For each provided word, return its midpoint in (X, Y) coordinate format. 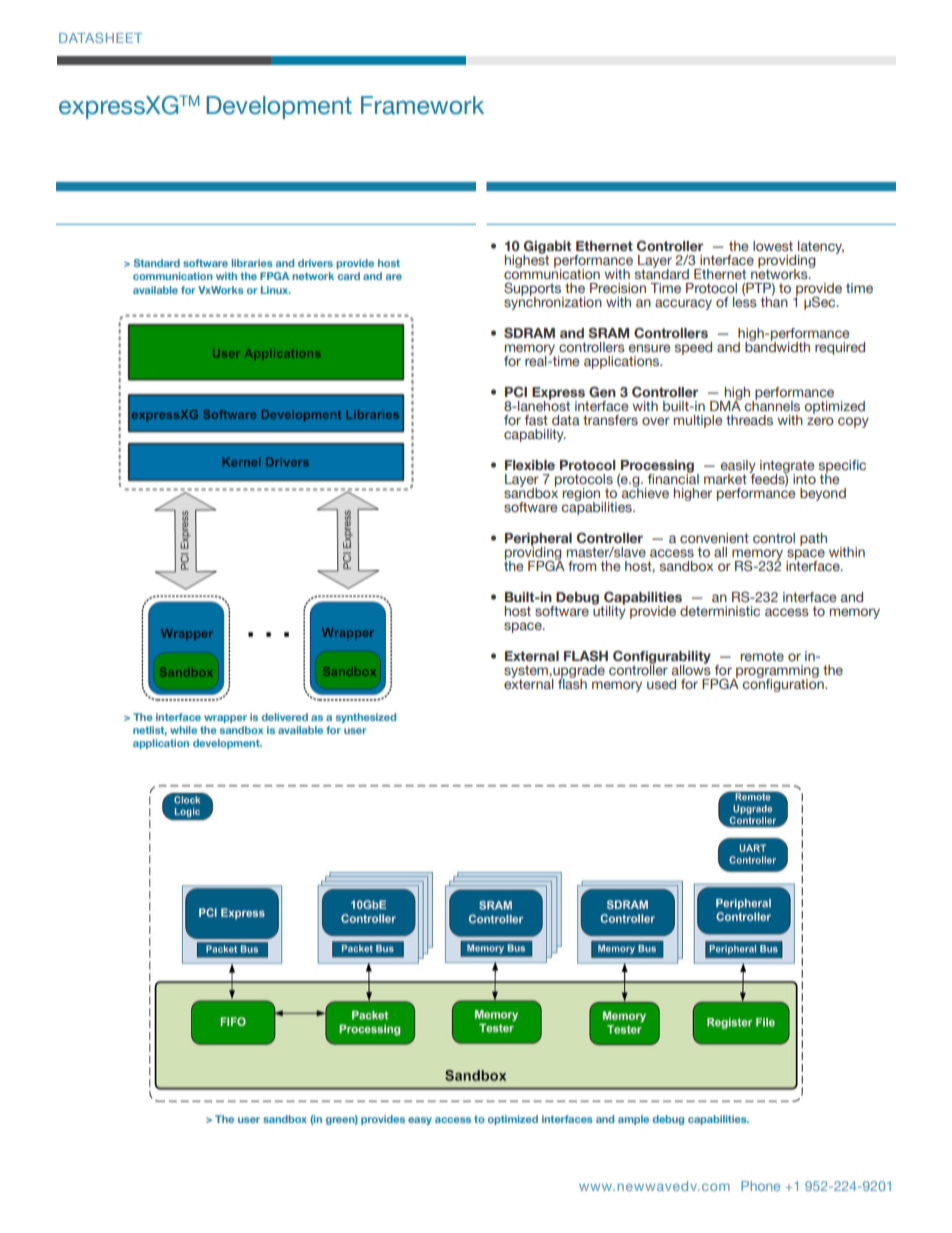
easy (420, 1121)
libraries (252, 263)
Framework (422, 105)
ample (633, 1120)
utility (609, 611)
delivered (285, 717)
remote (762, 656)
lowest (773, 246)
